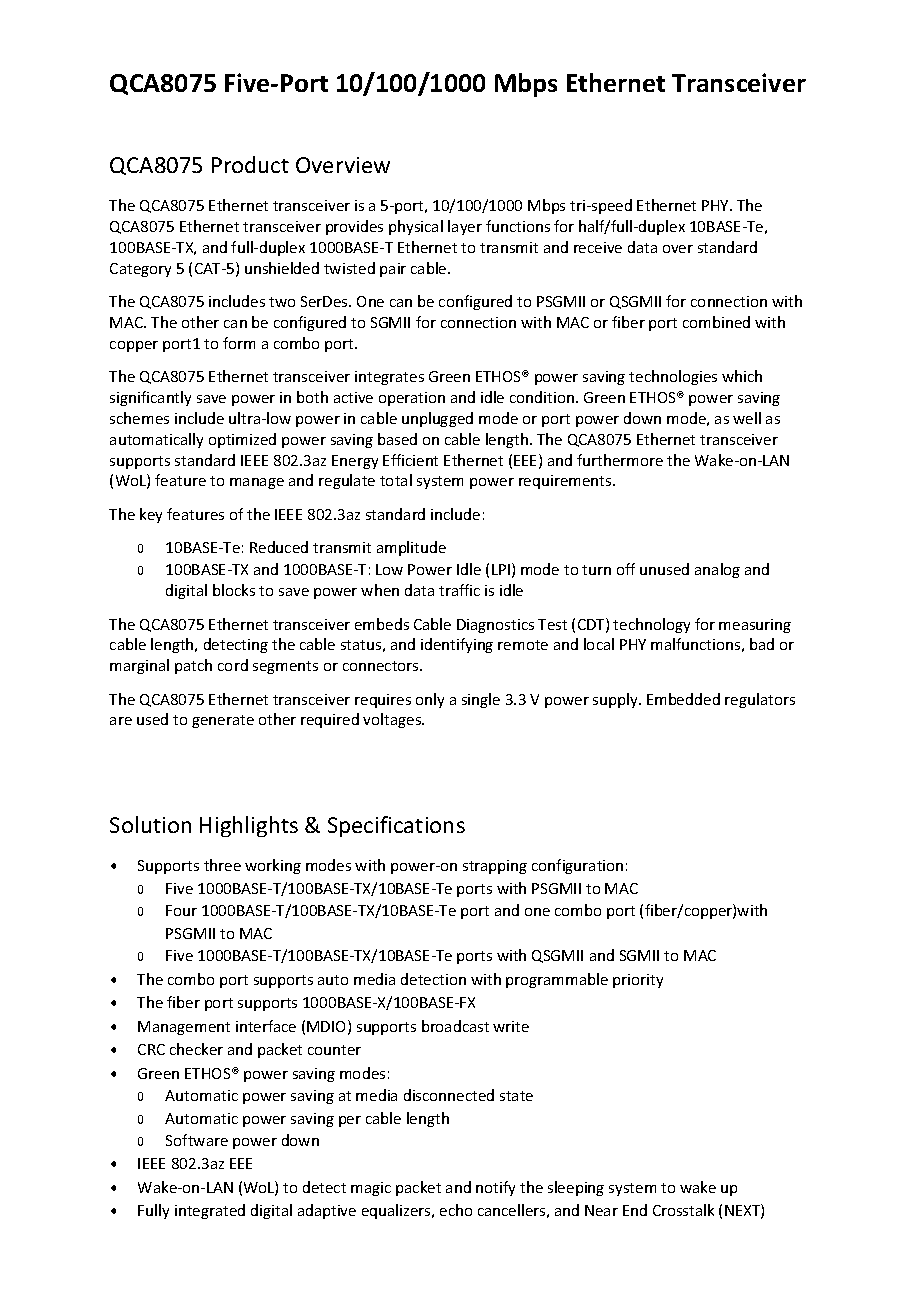  I want to click on patch, so click(193, 666).
